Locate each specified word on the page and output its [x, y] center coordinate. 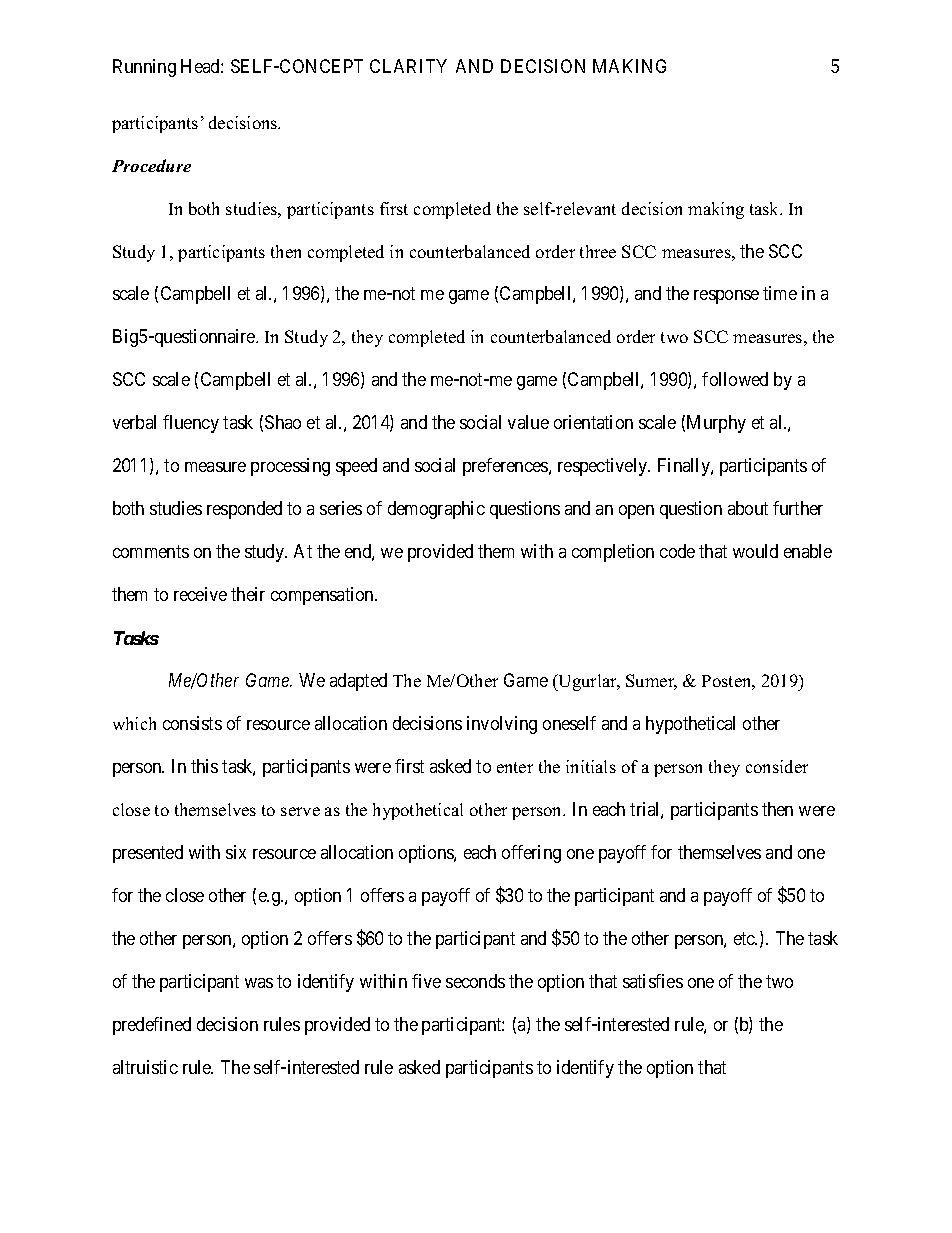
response [726, 297]
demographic [436, 510]
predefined [152, 1026]
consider [777, 766]
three [598, 251]
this [204, 766]
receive [200, 594]
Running [144, 68]
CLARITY [408, 66]
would [755, 551]
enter [515, 767]
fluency [191, 424]
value [528, 422]
